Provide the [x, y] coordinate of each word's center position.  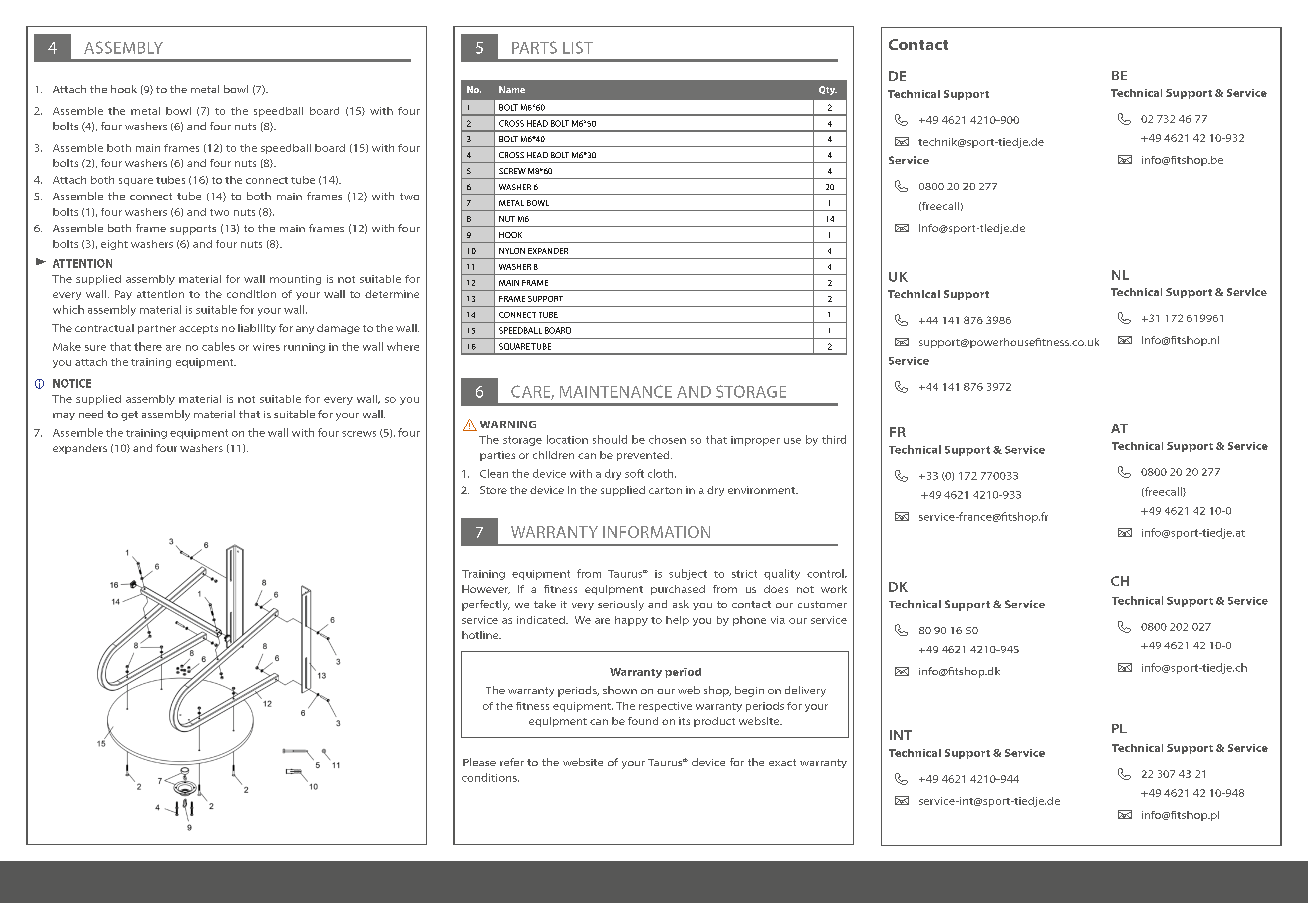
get [129, 416]
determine [392, 294]
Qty [828, 90]
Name [512, 89]
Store [493, 490]
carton [665, 490]
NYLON [512, 251]
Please [479, 762]
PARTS [534, 47]
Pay [123, 295]
